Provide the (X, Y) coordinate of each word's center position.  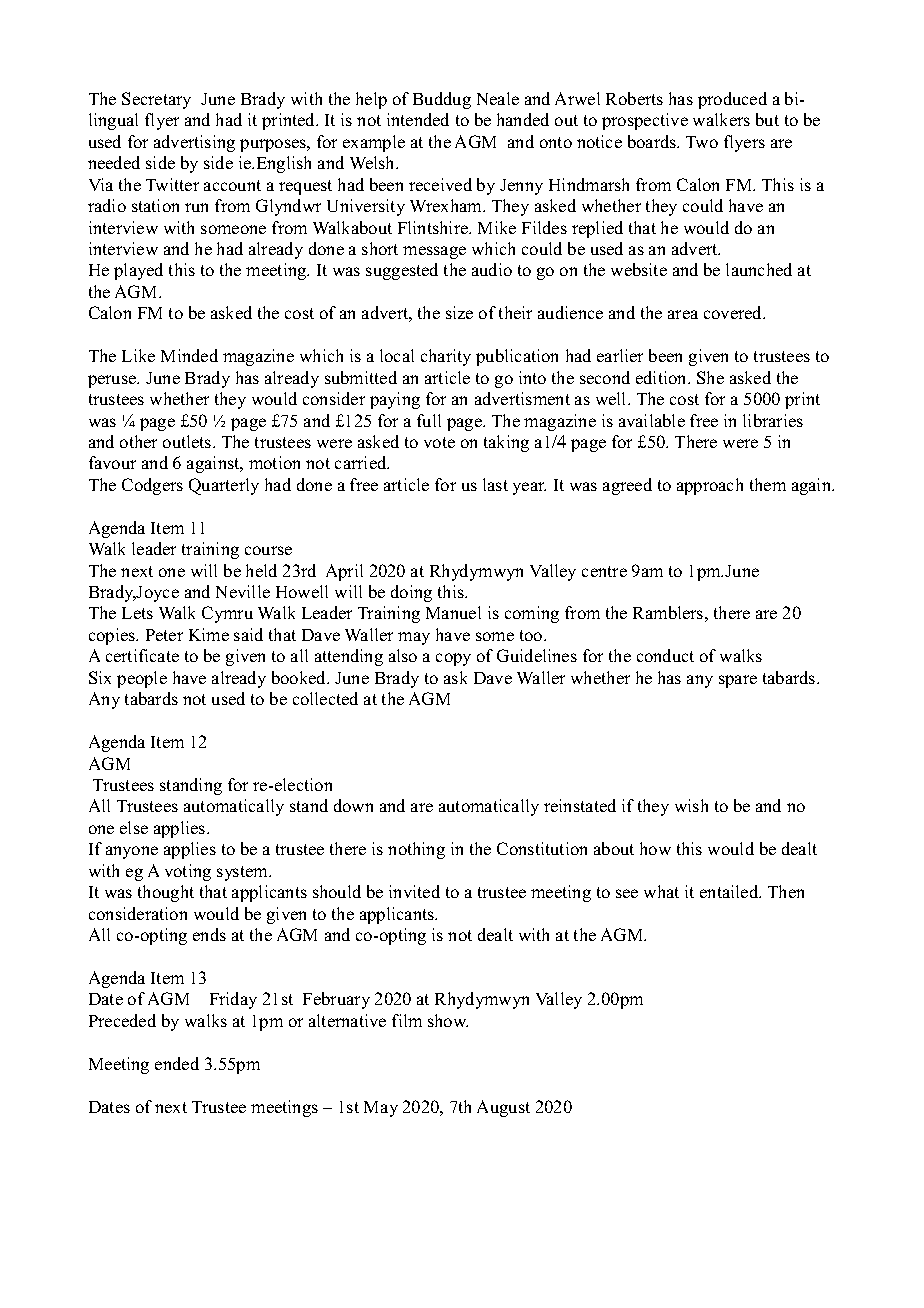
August (503, 1108)
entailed (730, 891)
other (138, 441)
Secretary (156, 100)
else (134, 827)
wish (691, 805)
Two (702, 142)
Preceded (122, 1020)
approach (710, 486)
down (353, 805)
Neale (498, 98)
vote (439, 442)
